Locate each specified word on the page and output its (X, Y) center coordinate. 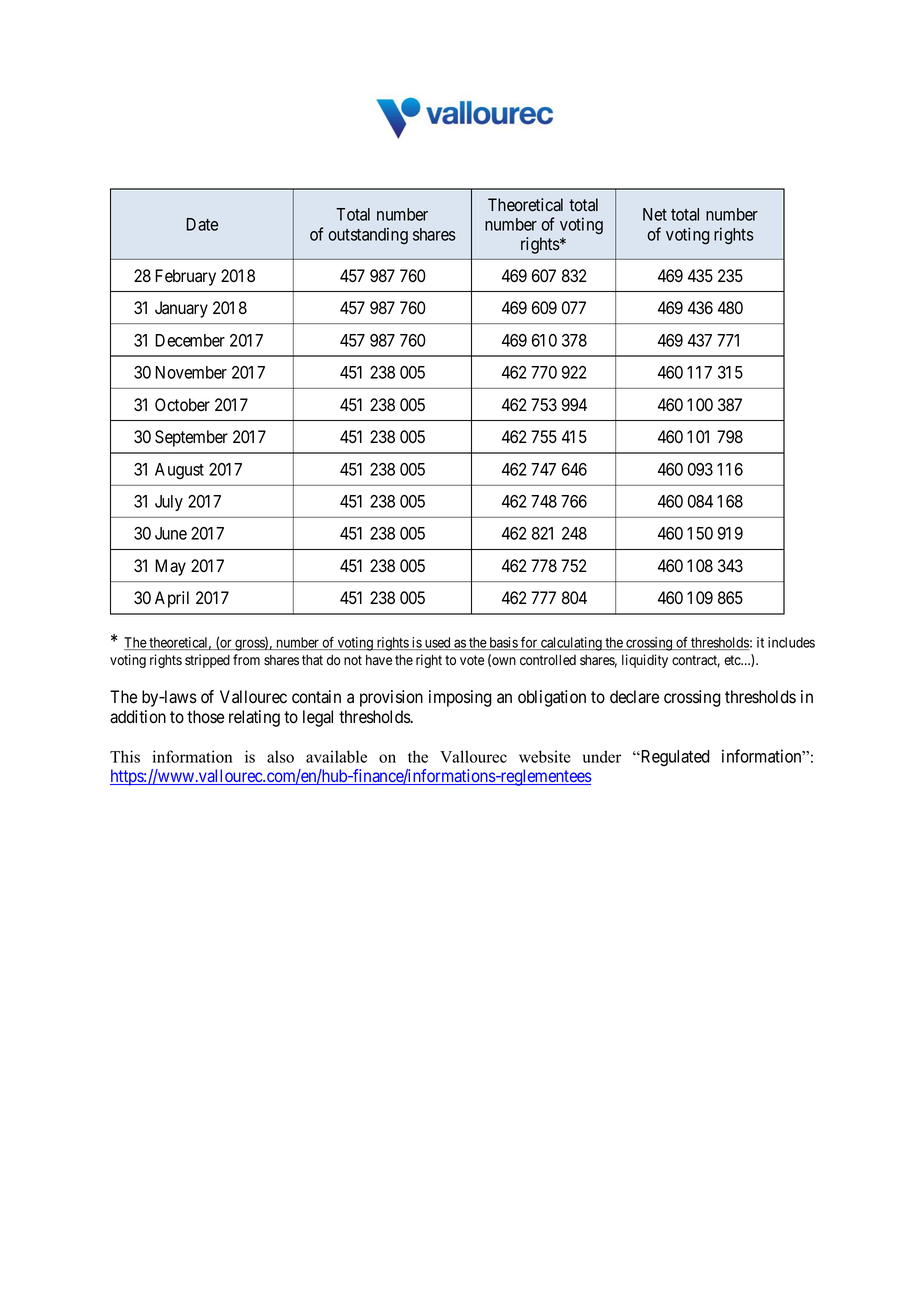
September (191, 438)
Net (655, 214)
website (545, 756)
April (172, 599)
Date (202, 224)
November (191, 372)
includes (791, 642)
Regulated (674, 758)
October (182, 405)
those (205, 717)
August (179, 471)
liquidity (645, 661)
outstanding (368, 235)
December (190, 340)
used (437, 643)
